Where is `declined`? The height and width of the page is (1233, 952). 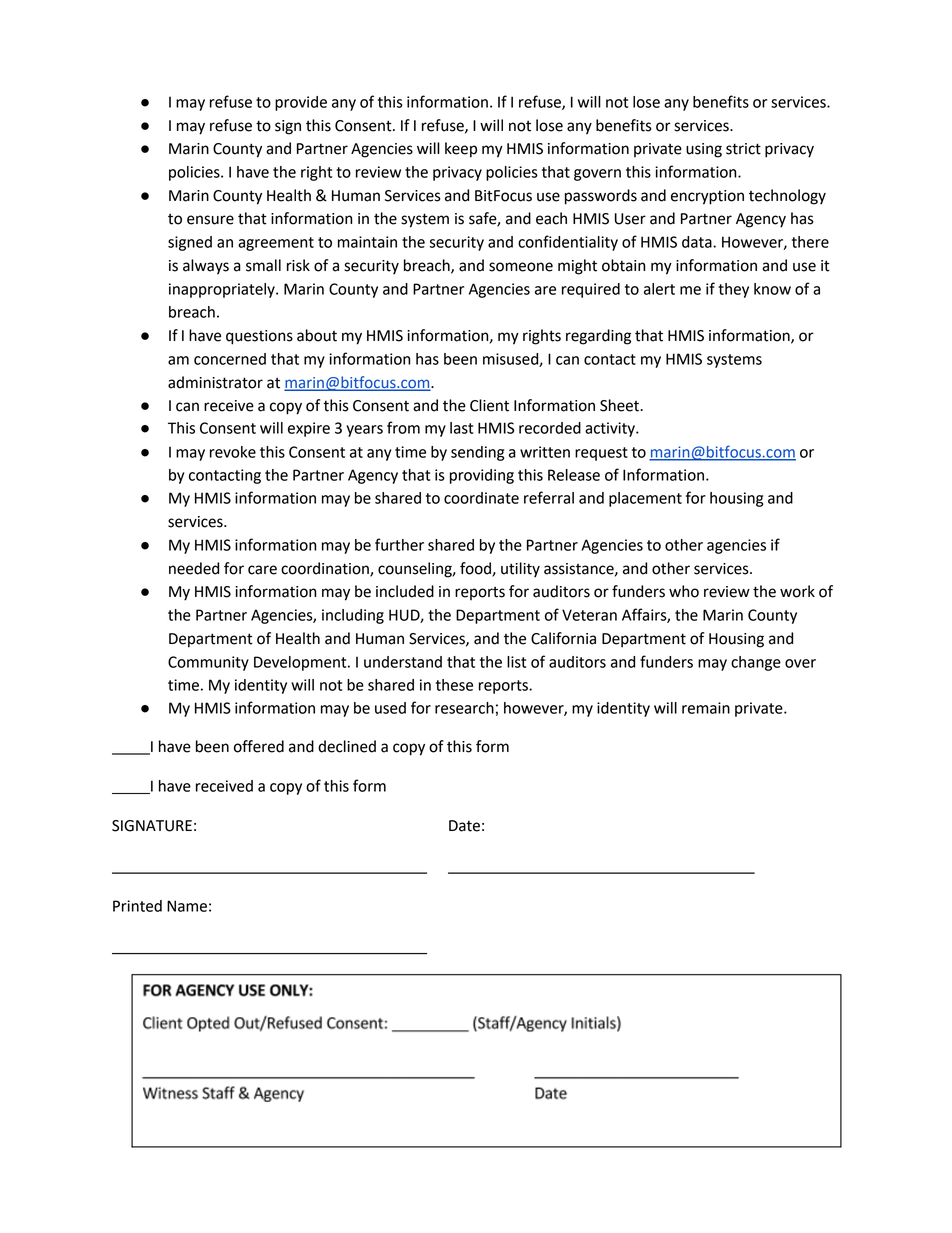
declined is located at coordinates (347, 746).
